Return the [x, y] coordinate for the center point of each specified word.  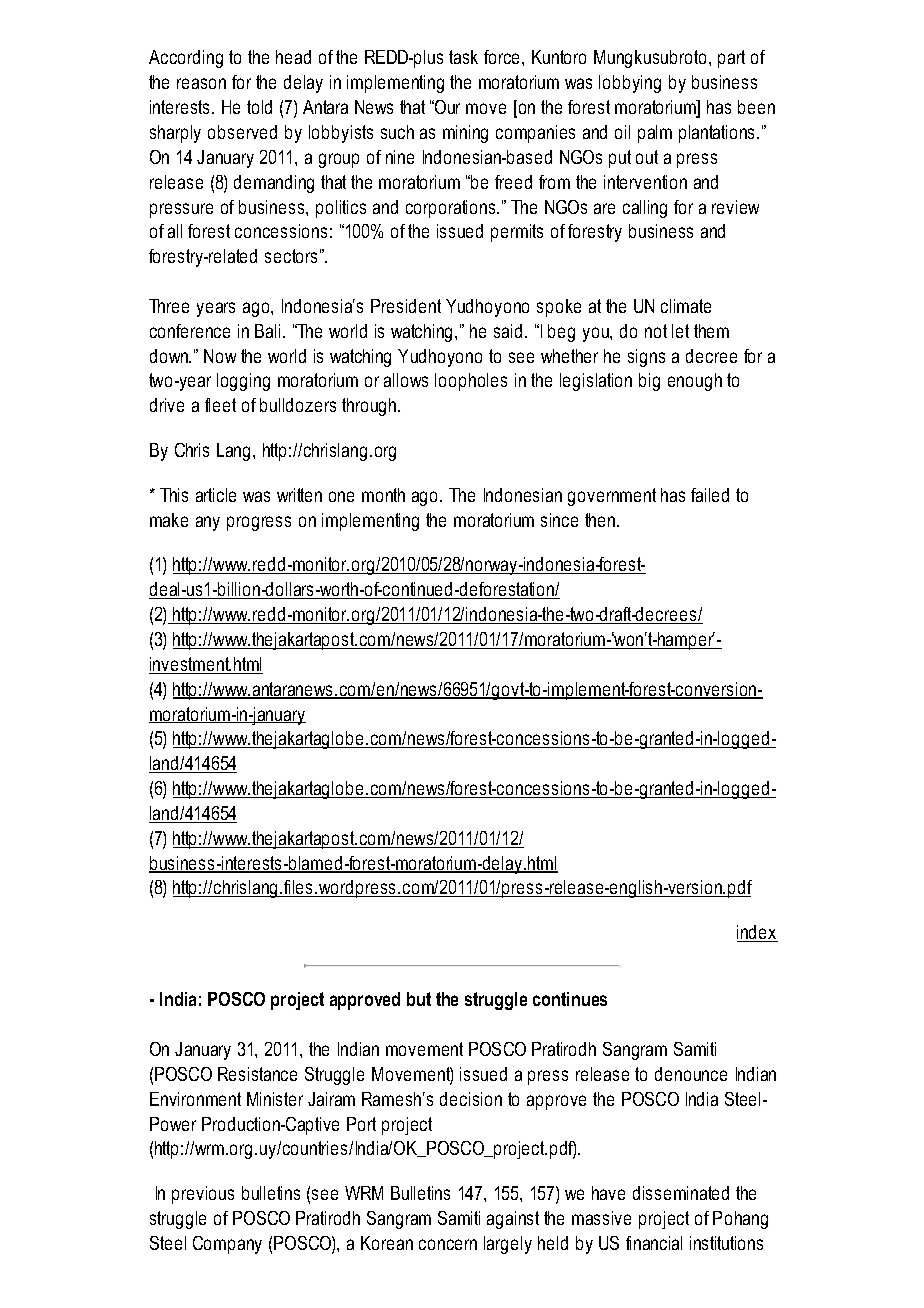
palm [655, 134]
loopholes [471, 382]
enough [695, 382]
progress [259, 523]
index [757, 933]
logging [243, 382]
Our [446, 107]
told [259, 107]
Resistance [257, 1074]
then [601, 520]
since [559, 520]
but [419, 999]
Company [227, 1245]
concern [448, 1244]
